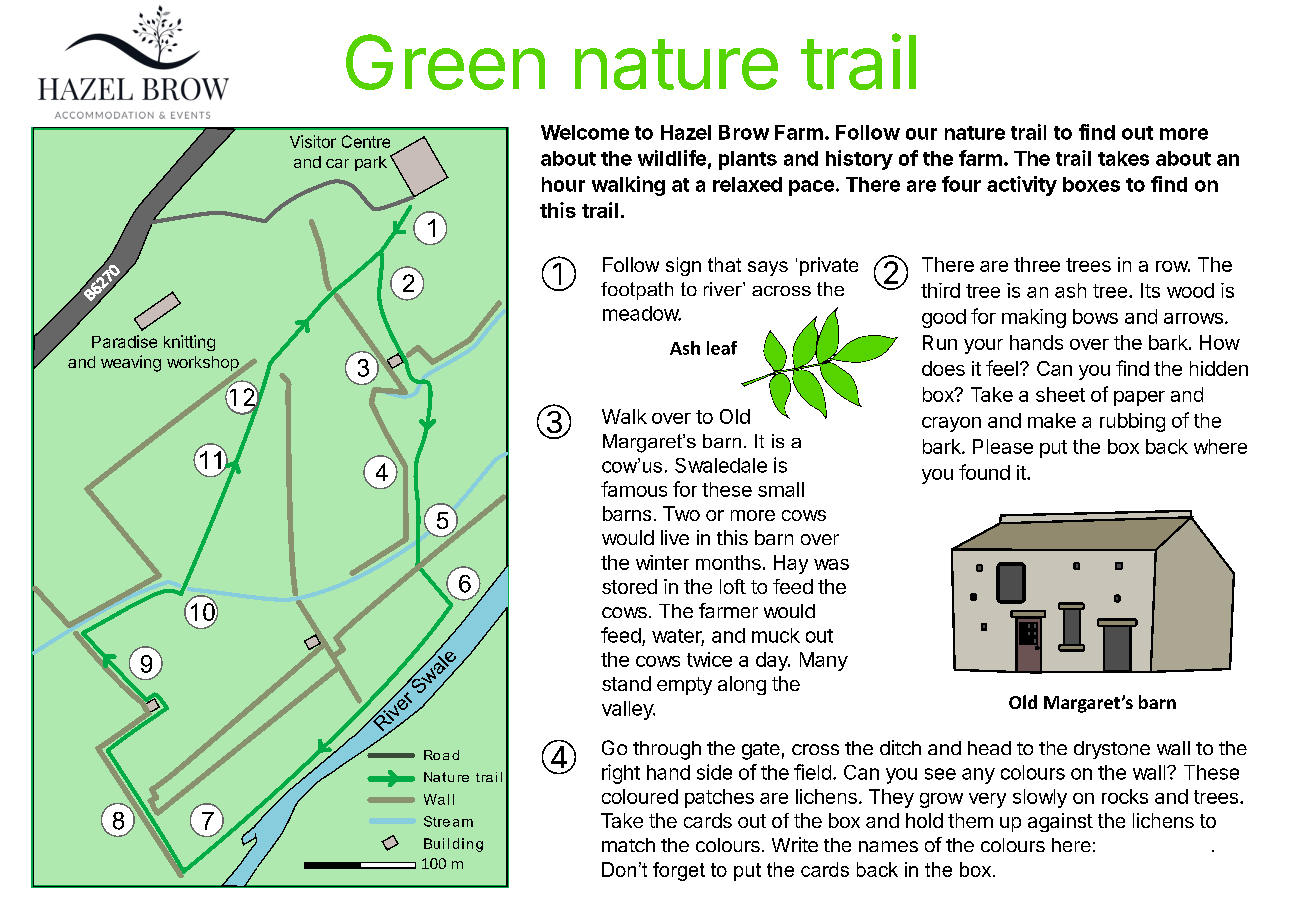 This page has width=1316, height=911. What do you see at coordinates (629, 586) in the page?
I see `stored` at bounding box center [629, 586].
